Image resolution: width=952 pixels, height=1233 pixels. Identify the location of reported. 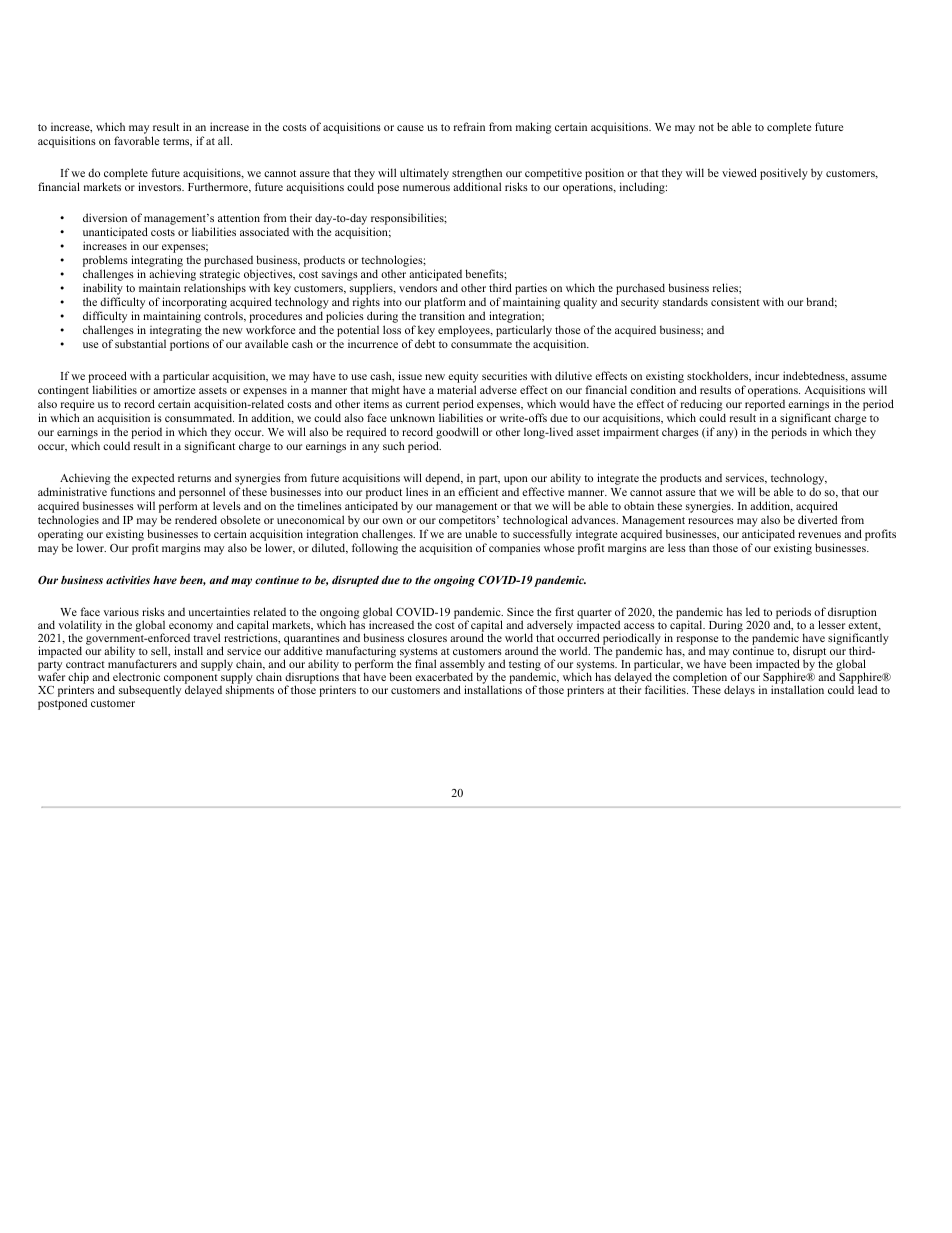
(766, 407).
